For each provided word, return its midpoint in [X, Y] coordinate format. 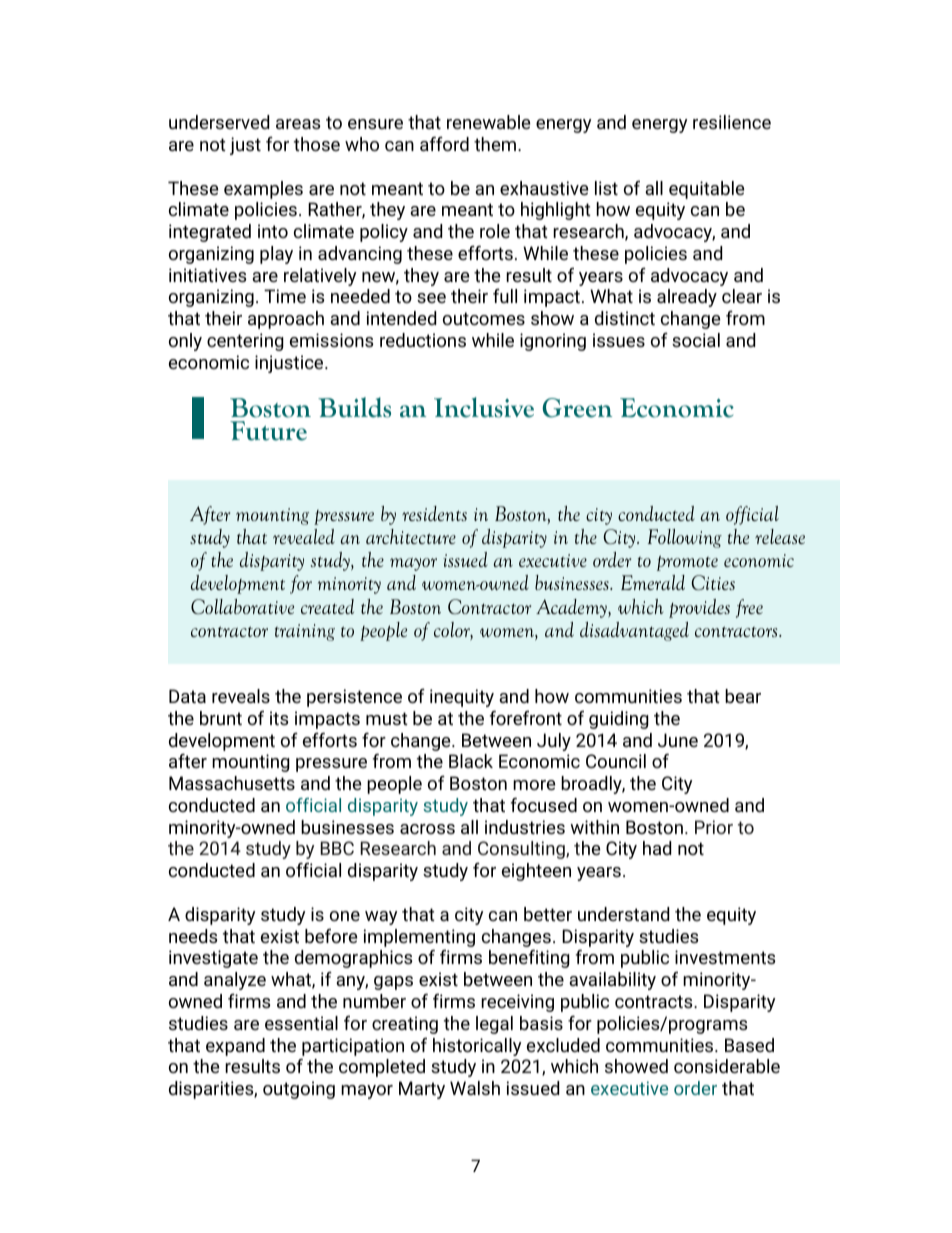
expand [235, 1047]
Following [685, 538]
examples [263, 190]
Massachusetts [232, 783]
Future [268, 431]
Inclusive [484, 407]
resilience [732, 122]
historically [477, 1047]
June [678, 740]
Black [471, 761]
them [495, 144]
